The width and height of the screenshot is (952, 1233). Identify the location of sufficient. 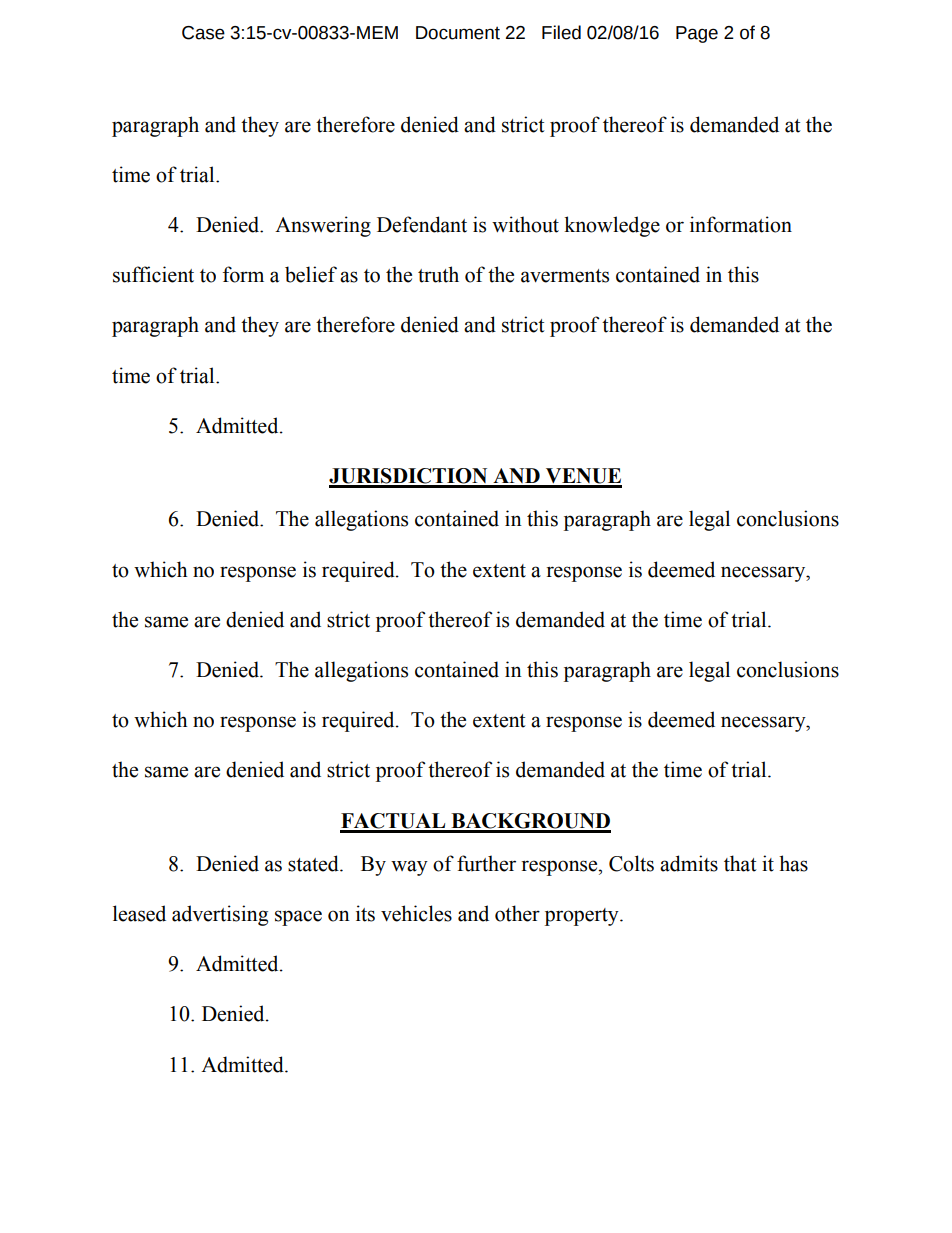
(153, 274).
